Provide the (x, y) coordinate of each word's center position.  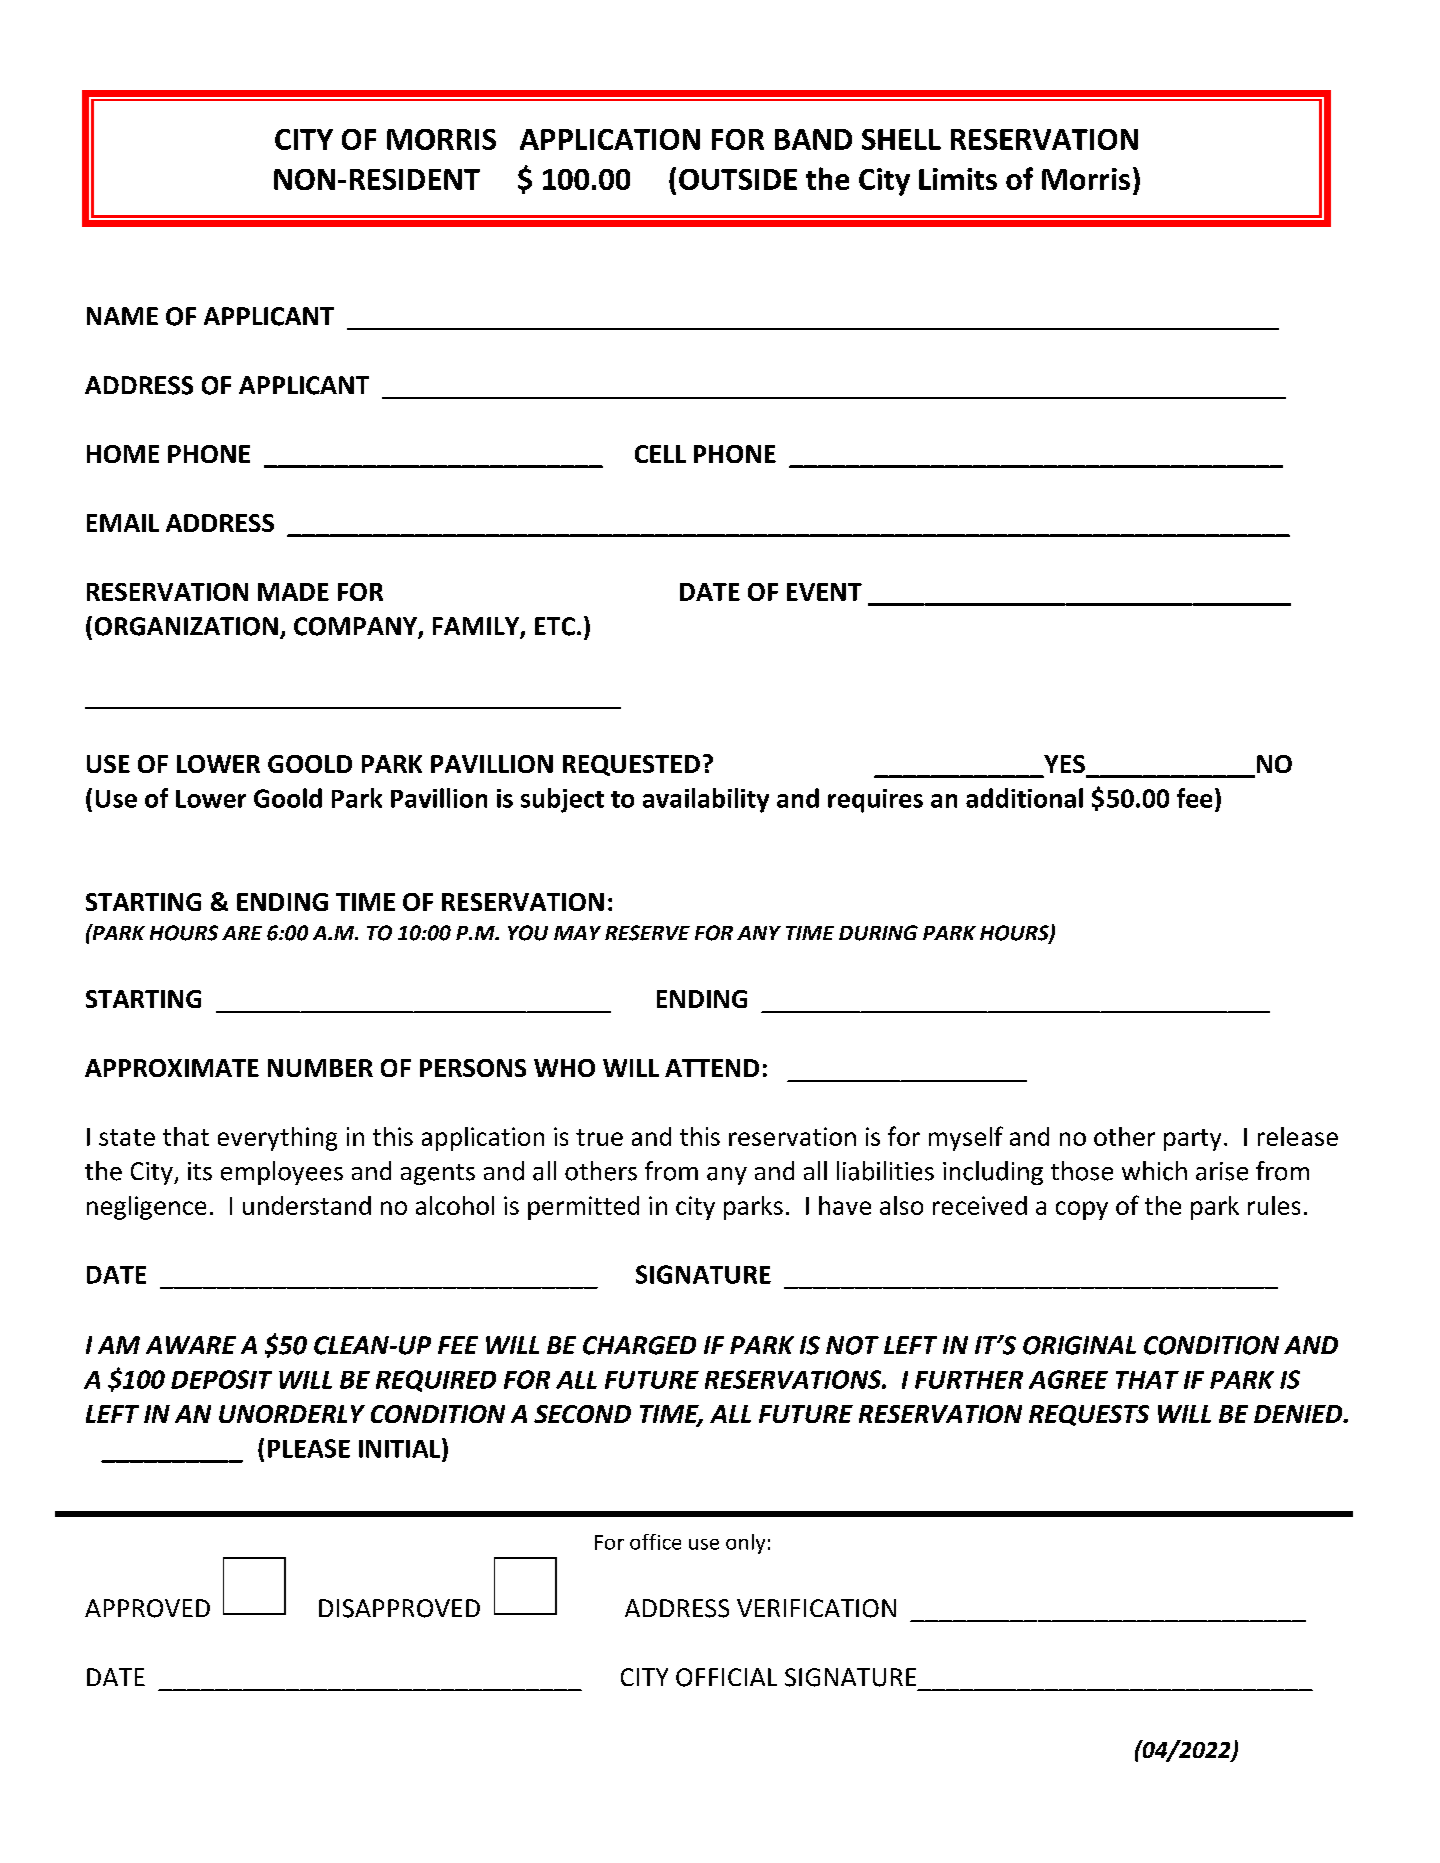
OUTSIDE (738, 179)
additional (1024, 798)
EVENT (824, 592)
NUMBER (320, 1068)
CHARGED (639, 1345)
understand (307, 1205)
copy (1082, 1210)
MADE (293, 592)
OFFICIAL (726, 1677)
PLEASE (309, 1448)
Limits (958, 179)
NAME (122, 316)
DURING (878, 933)
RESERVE (647, 933)
